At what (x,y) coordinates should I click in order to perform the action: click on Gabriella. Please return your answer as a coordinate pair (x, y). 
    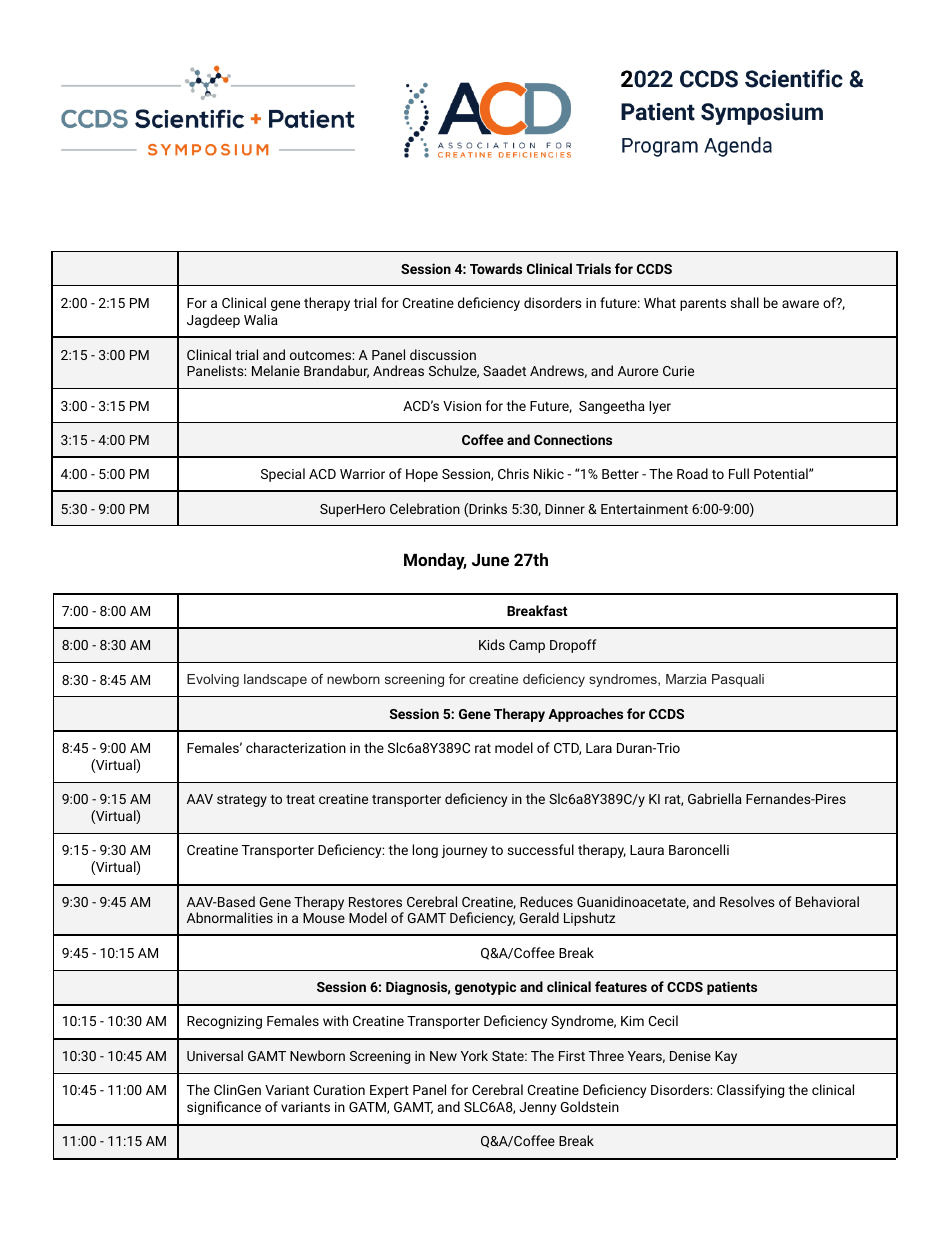
    Looking at the image, I should click on (715, 798).
